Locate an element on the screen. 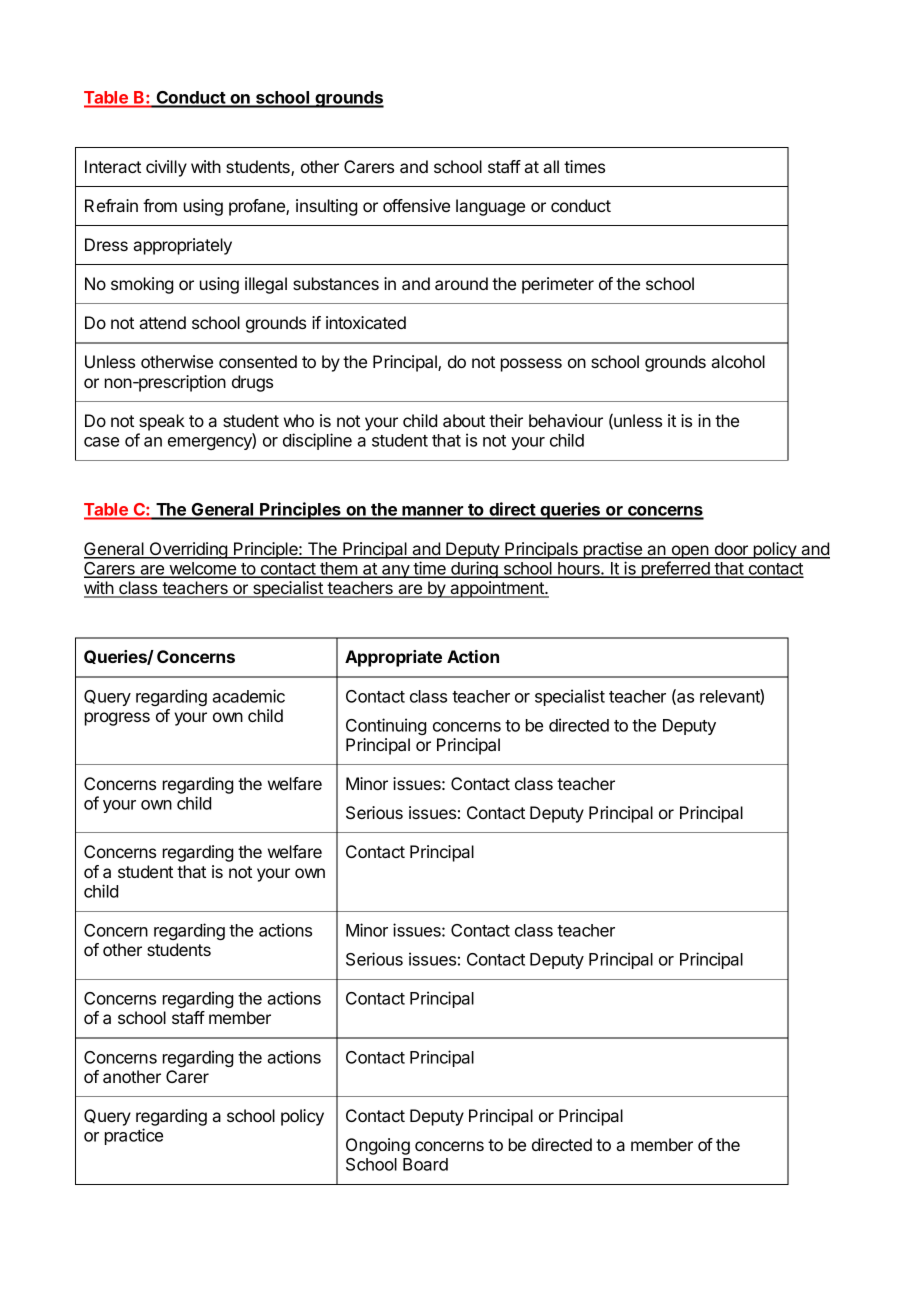  from is located at coordinates (160, 205).
